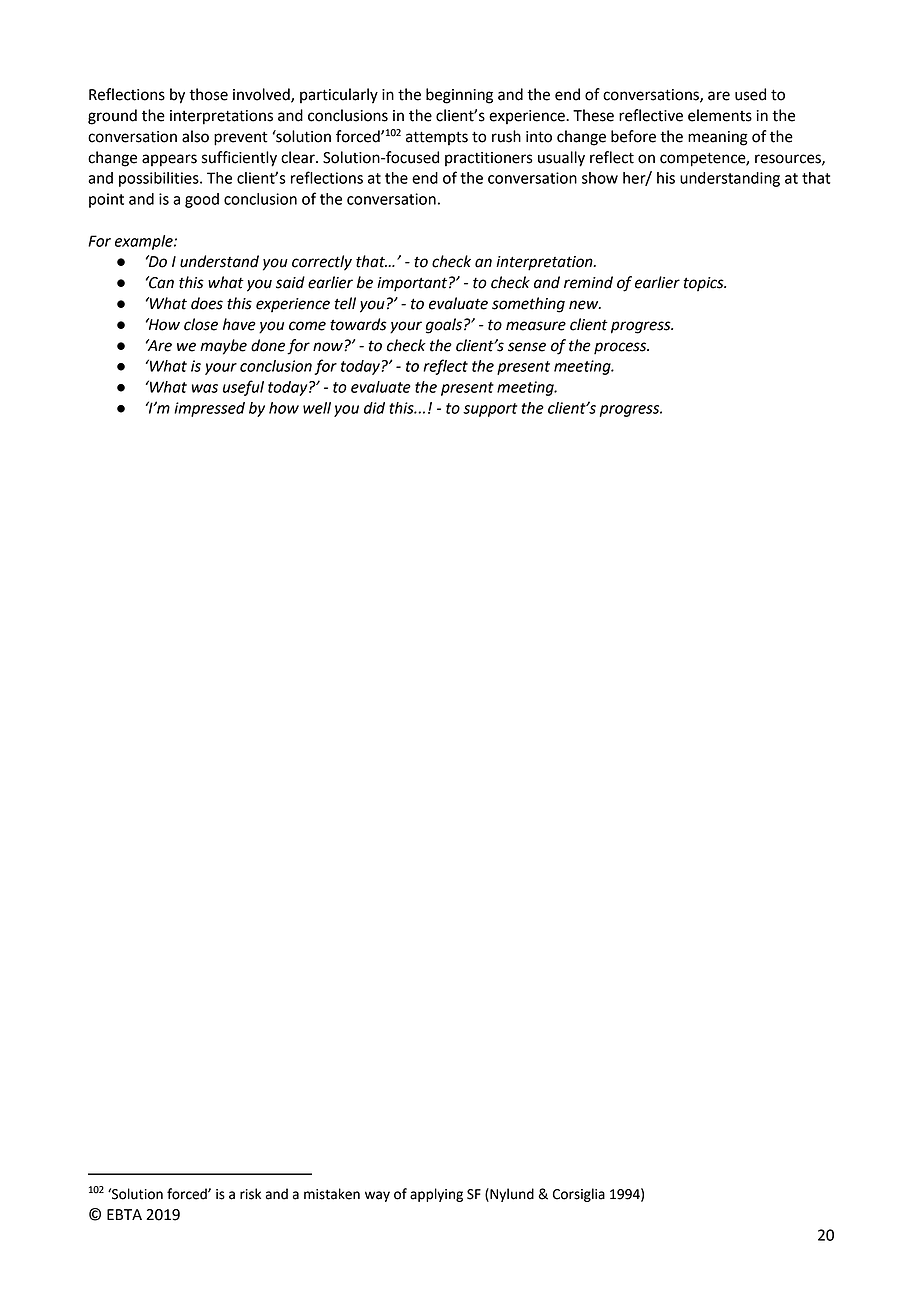 The image size is (924, 1309). Describe the element at coordinates (332, 1194) in the document. I see `mistaken` at that location.
